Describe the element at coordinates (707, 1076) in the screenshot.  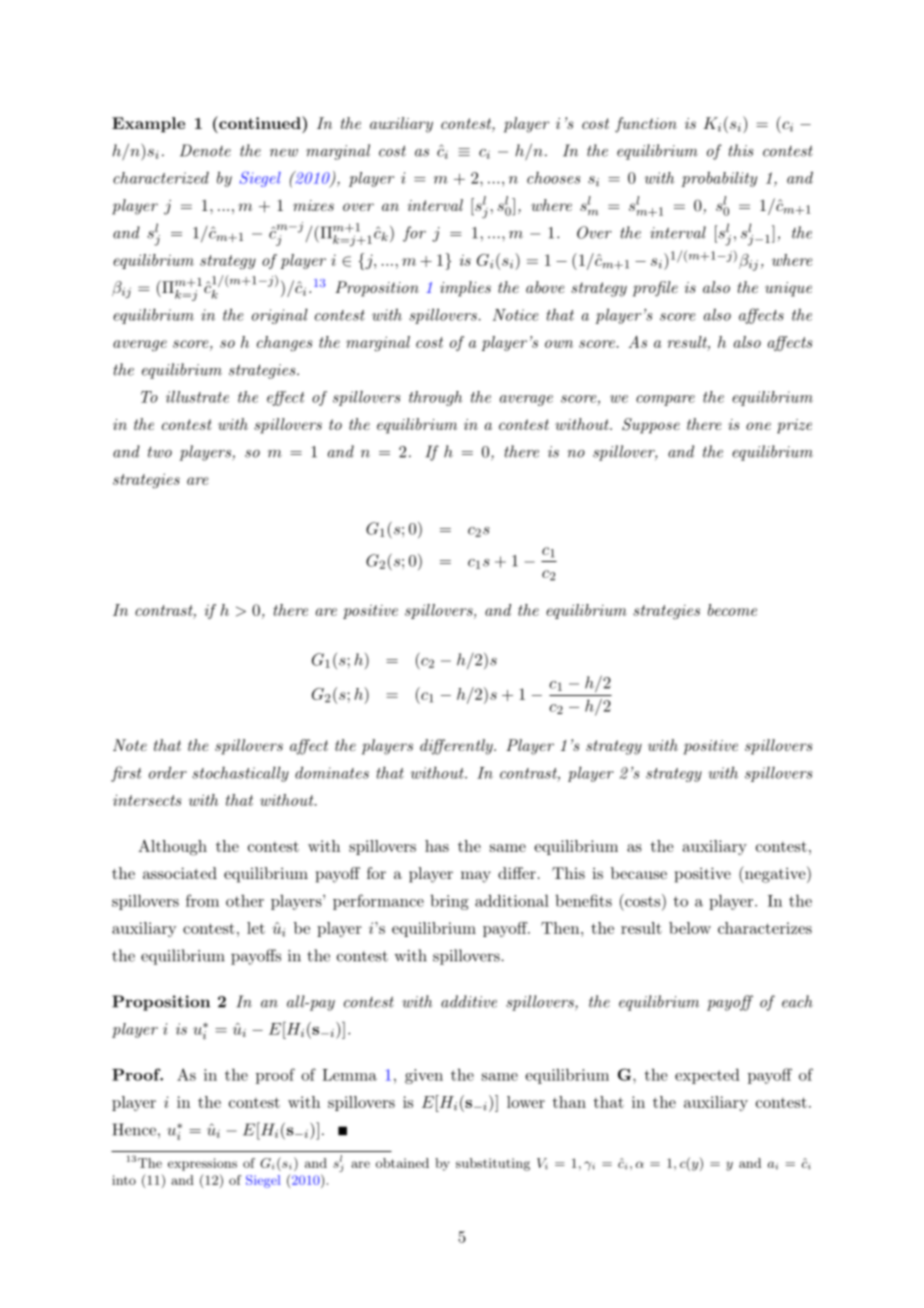
I see `expected` at that location.
